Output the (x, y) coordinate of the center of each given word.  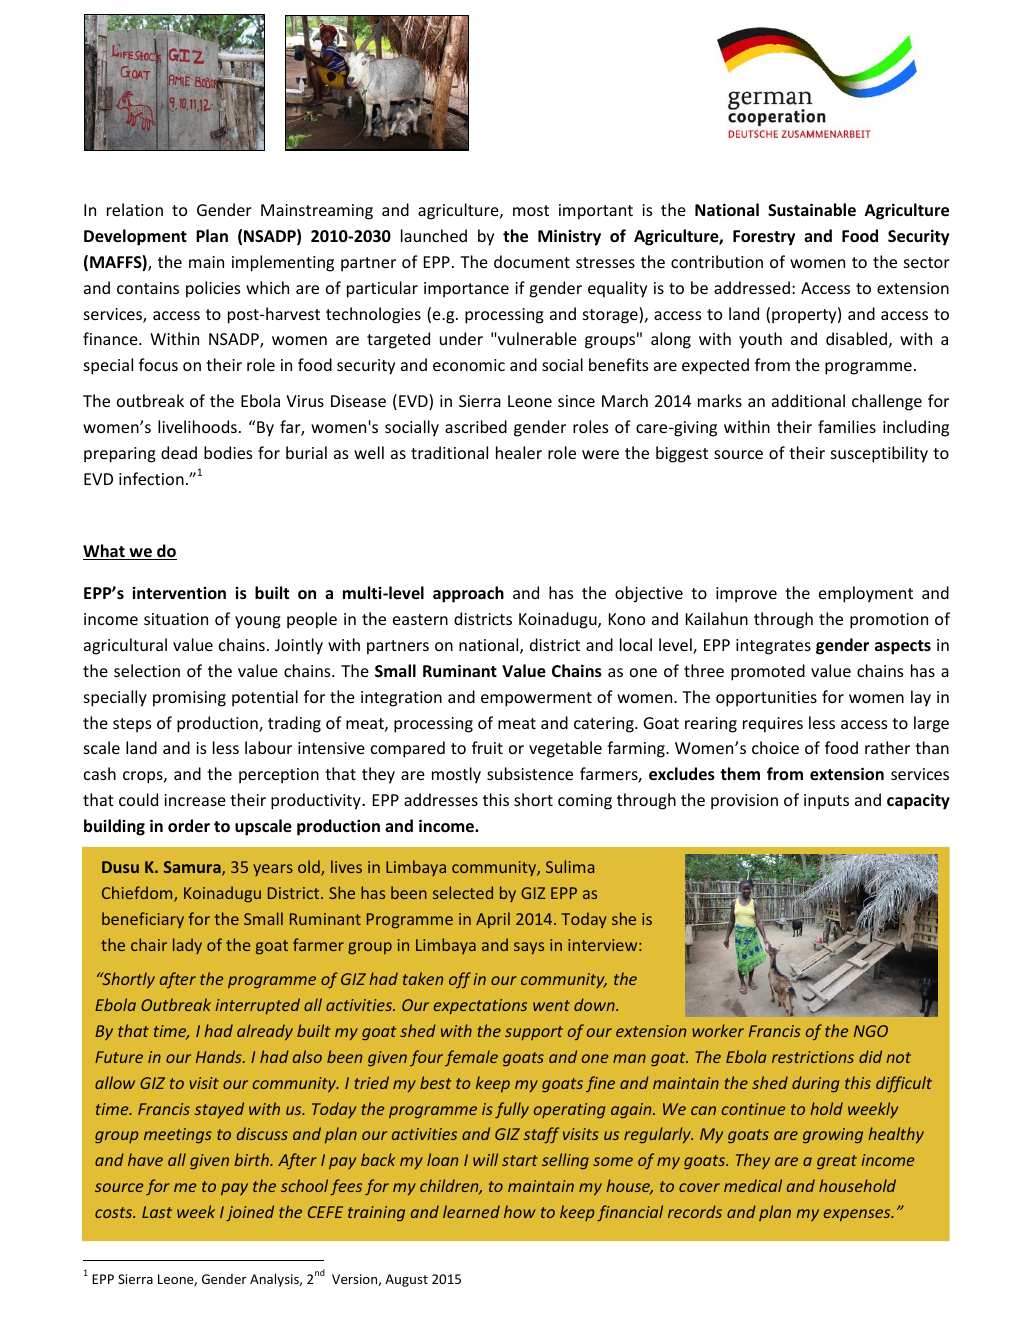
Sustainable (812, 209)
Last (157, 1212)
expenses (858, 1215)
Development (135, 237)
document (532, 261)
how (520, 1211)
